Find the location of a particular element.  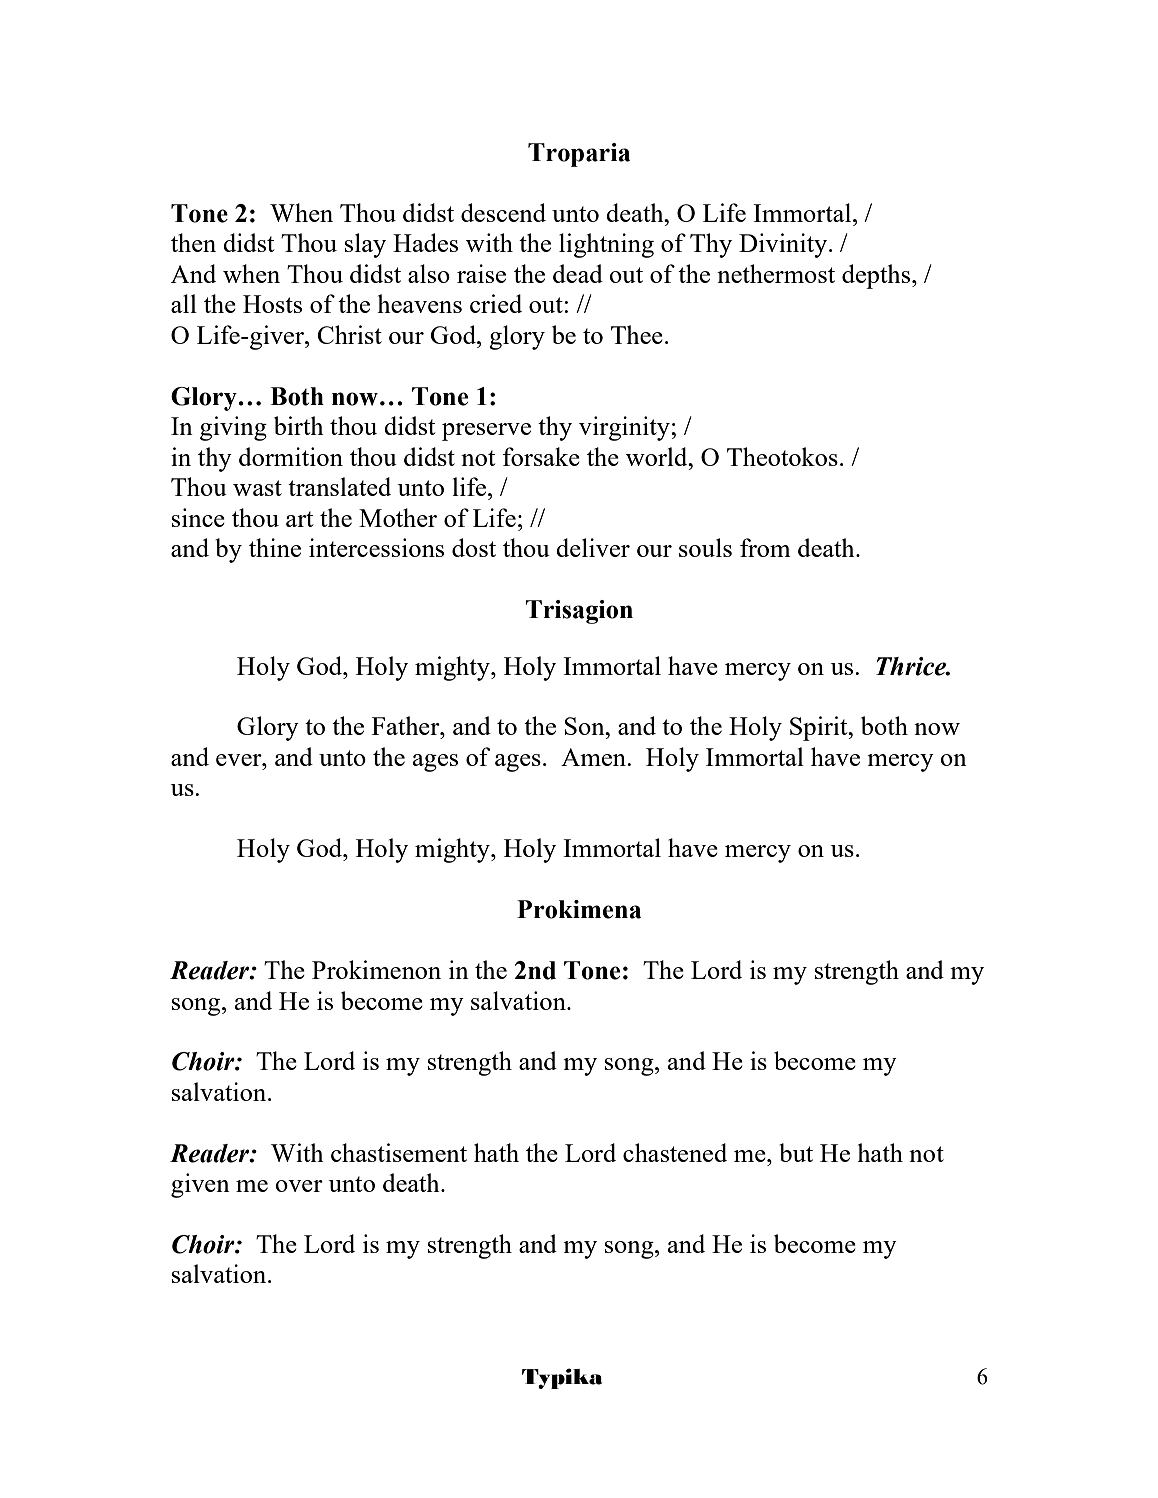

but is located at coordinates (796, 1152).
